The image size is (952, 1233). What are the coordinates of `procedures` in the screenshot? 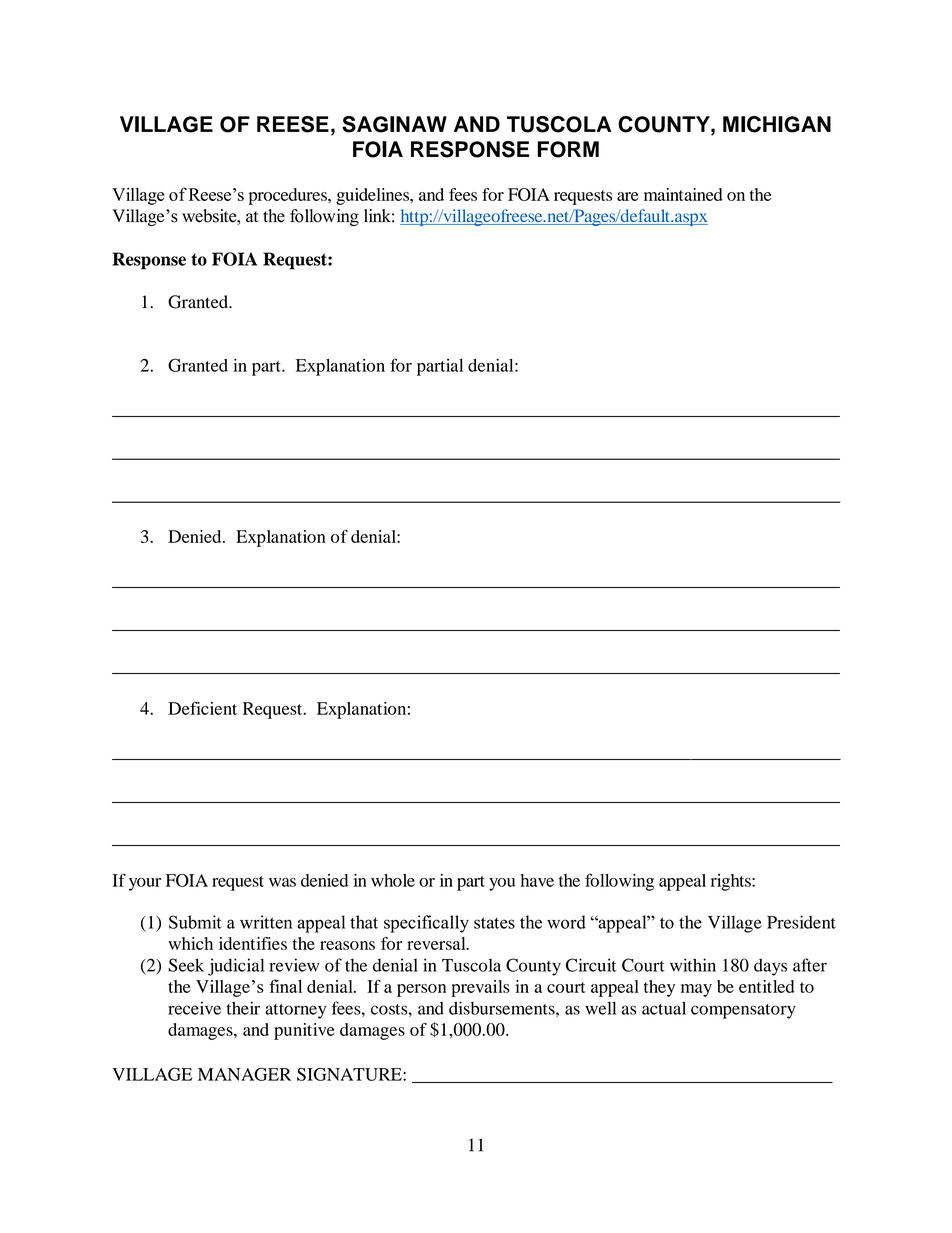 It's located at (289, 196).
